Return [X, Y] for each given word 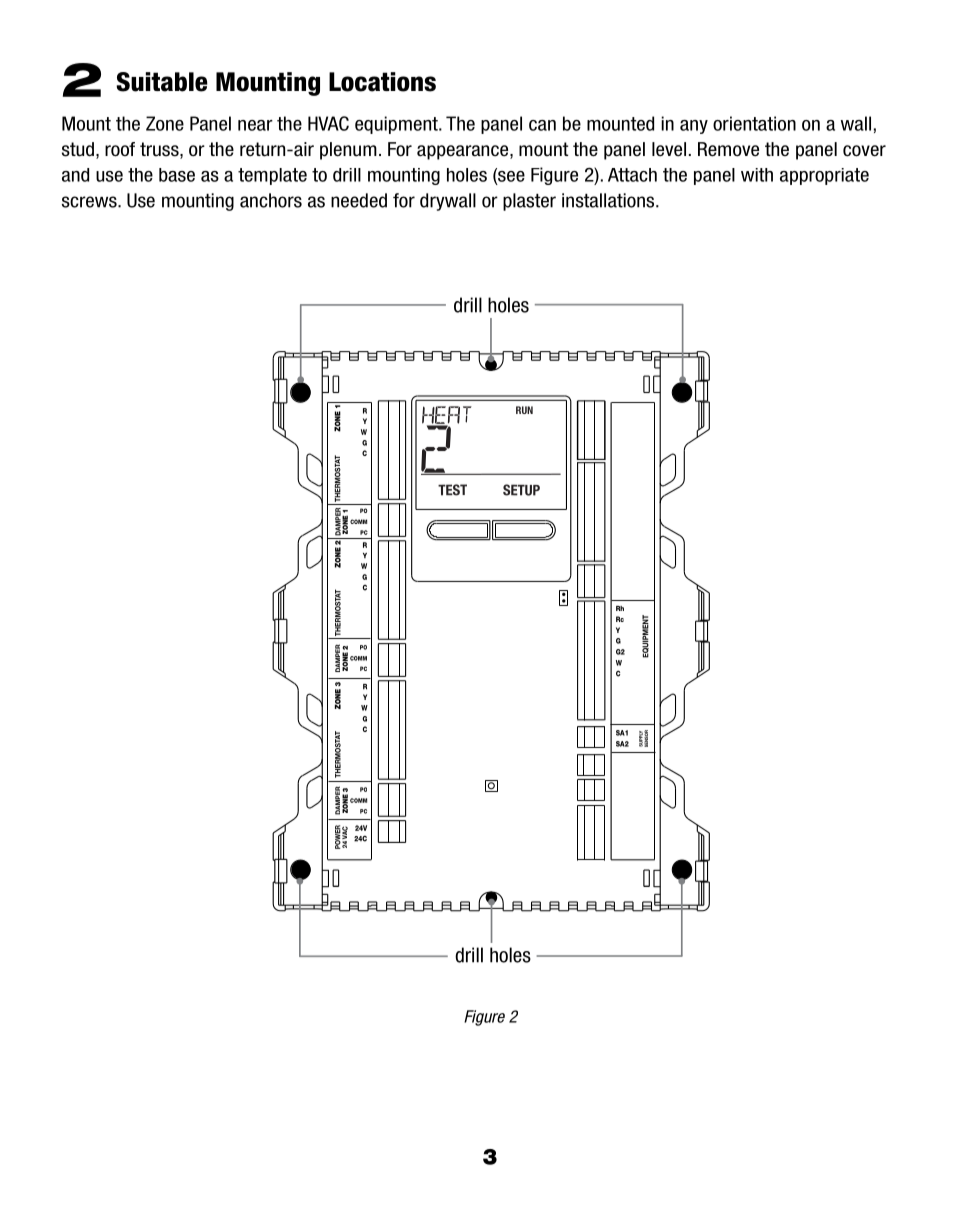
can [542, 125]
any [694, 127]
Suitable [162, 82]
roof [120, 149]
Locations [382, 82]
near [255, 125]
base [177, 175]
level [669, 149]
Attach [632, 175]
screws [90, 202]
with [757, 175]
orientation [754, 123]
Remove [728, 149]
